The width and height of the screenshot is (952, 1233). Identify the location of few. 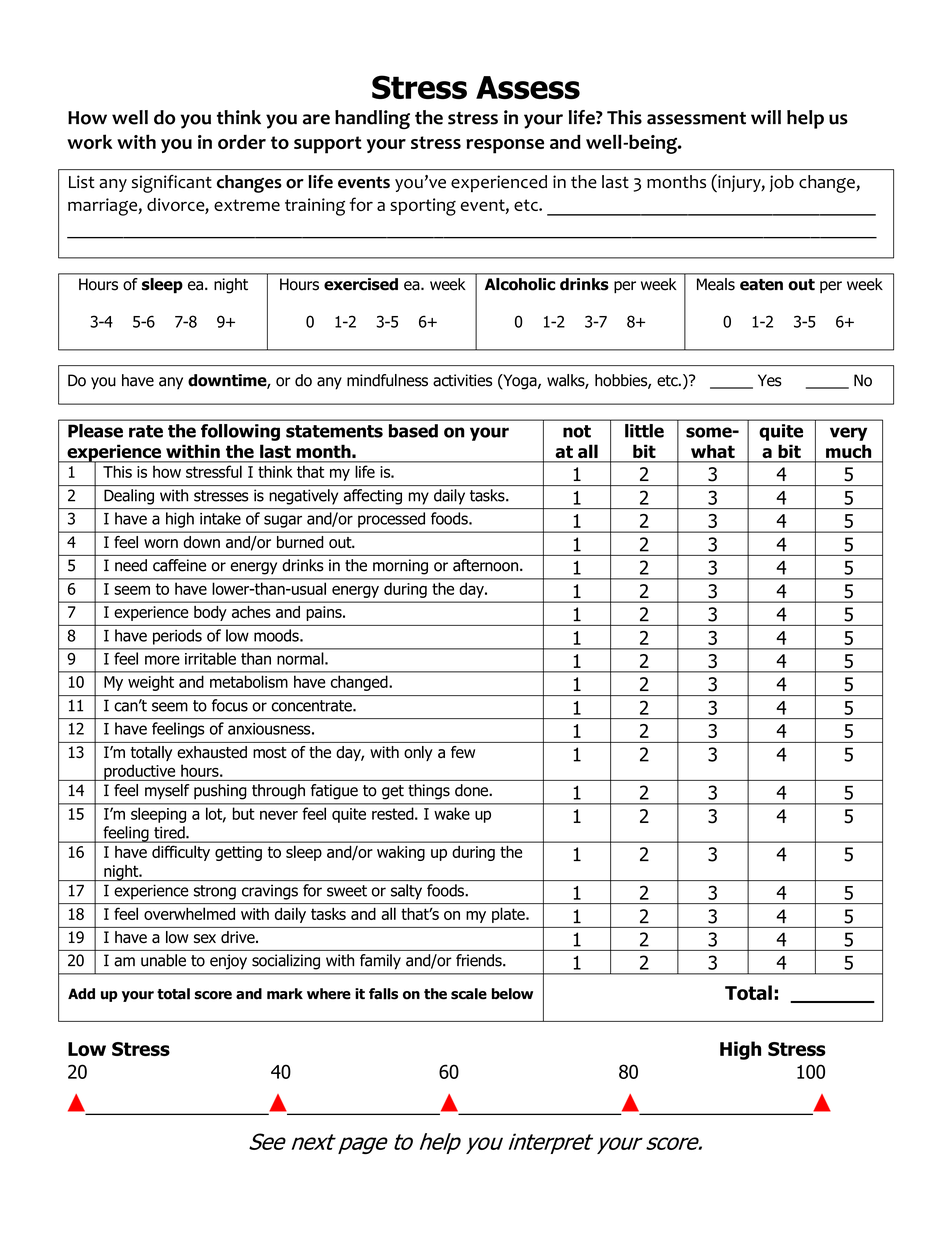
(463, 752).
